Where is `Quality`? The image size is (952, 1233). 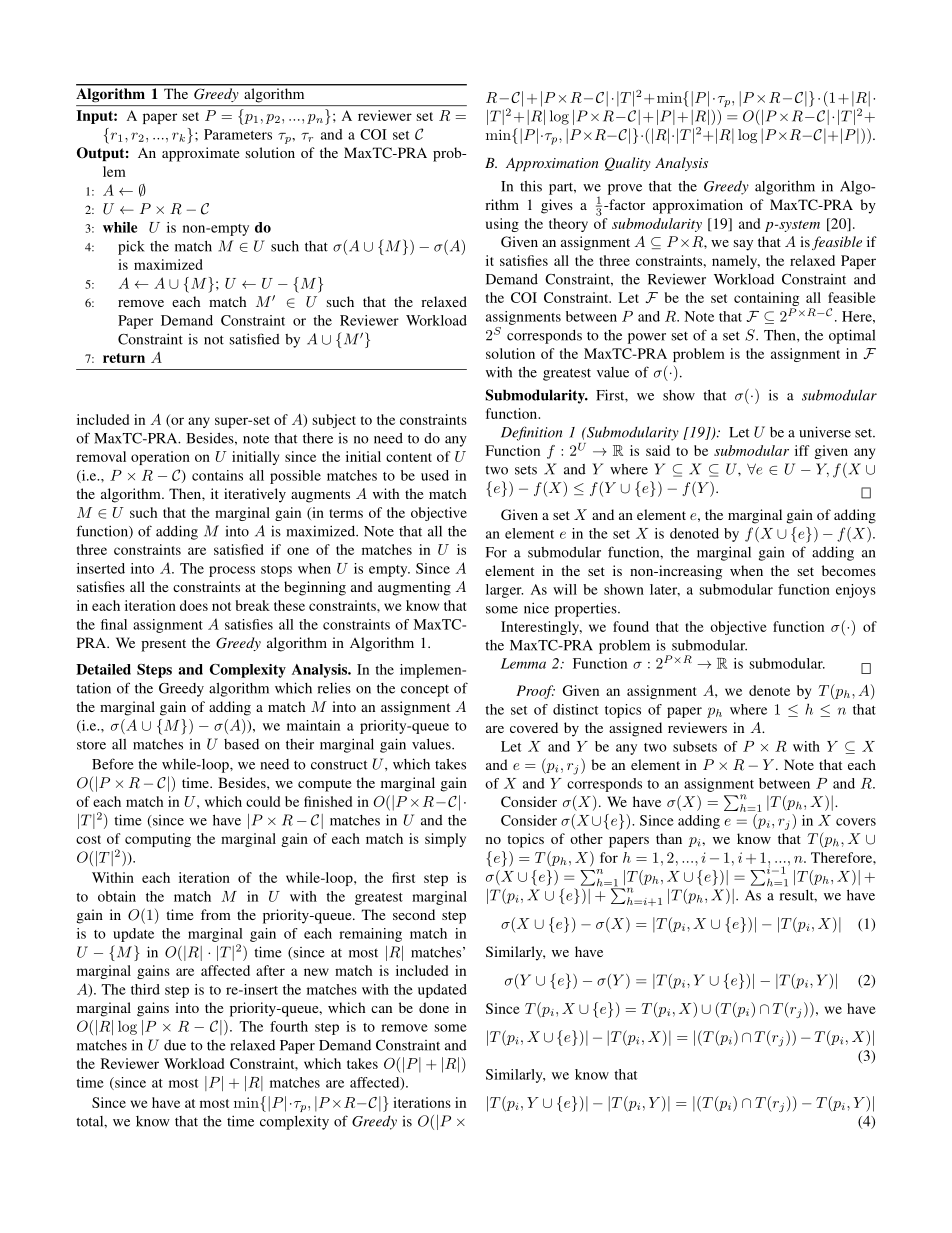
Quality is located at coordinates (628, 164).
